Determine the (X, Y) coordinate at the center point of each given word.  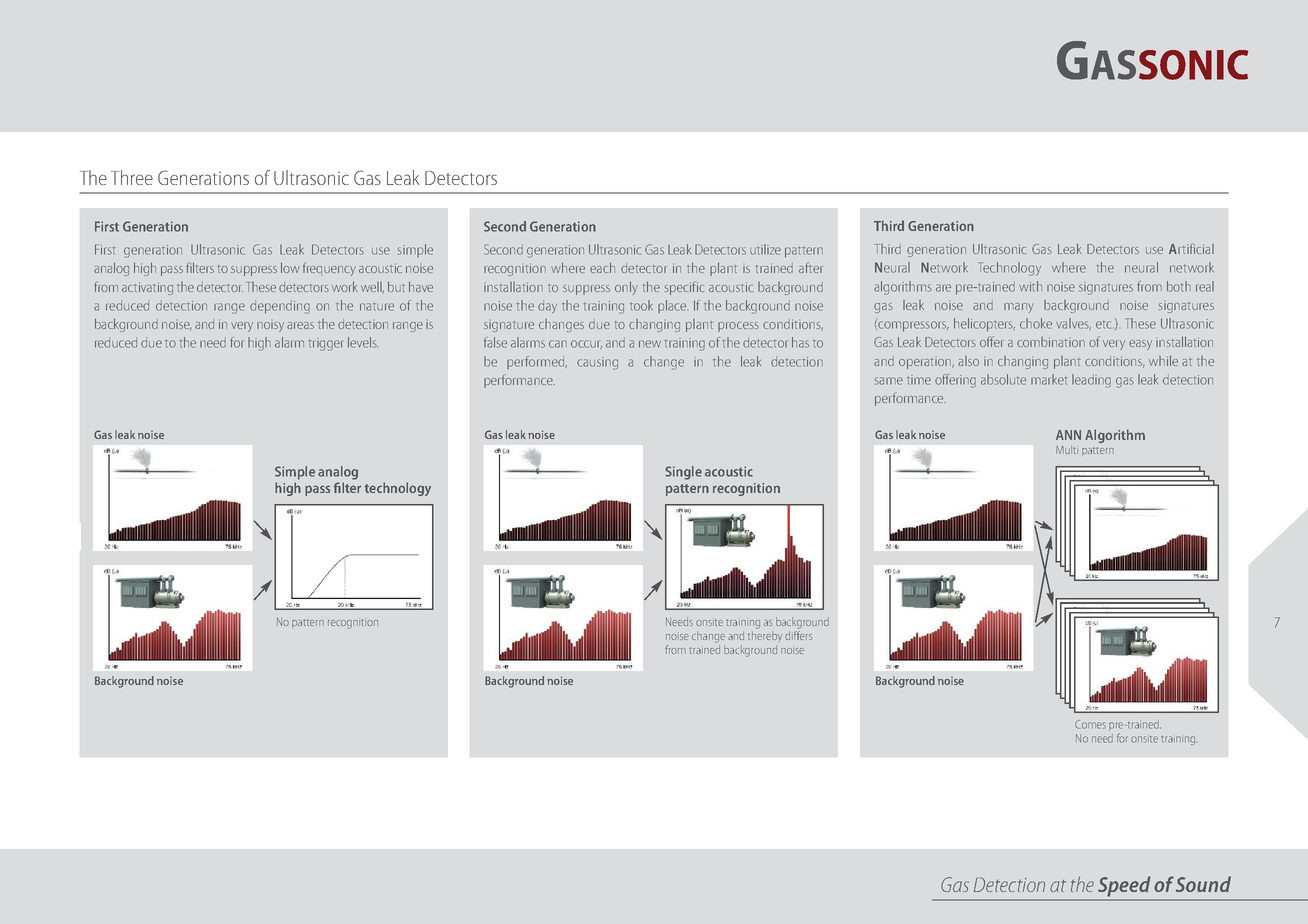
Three (132, 177)
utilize (765, 249)
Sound (1203, 884)
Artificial (1191, 248)
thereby (765, 636)
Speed (1124, 887)
